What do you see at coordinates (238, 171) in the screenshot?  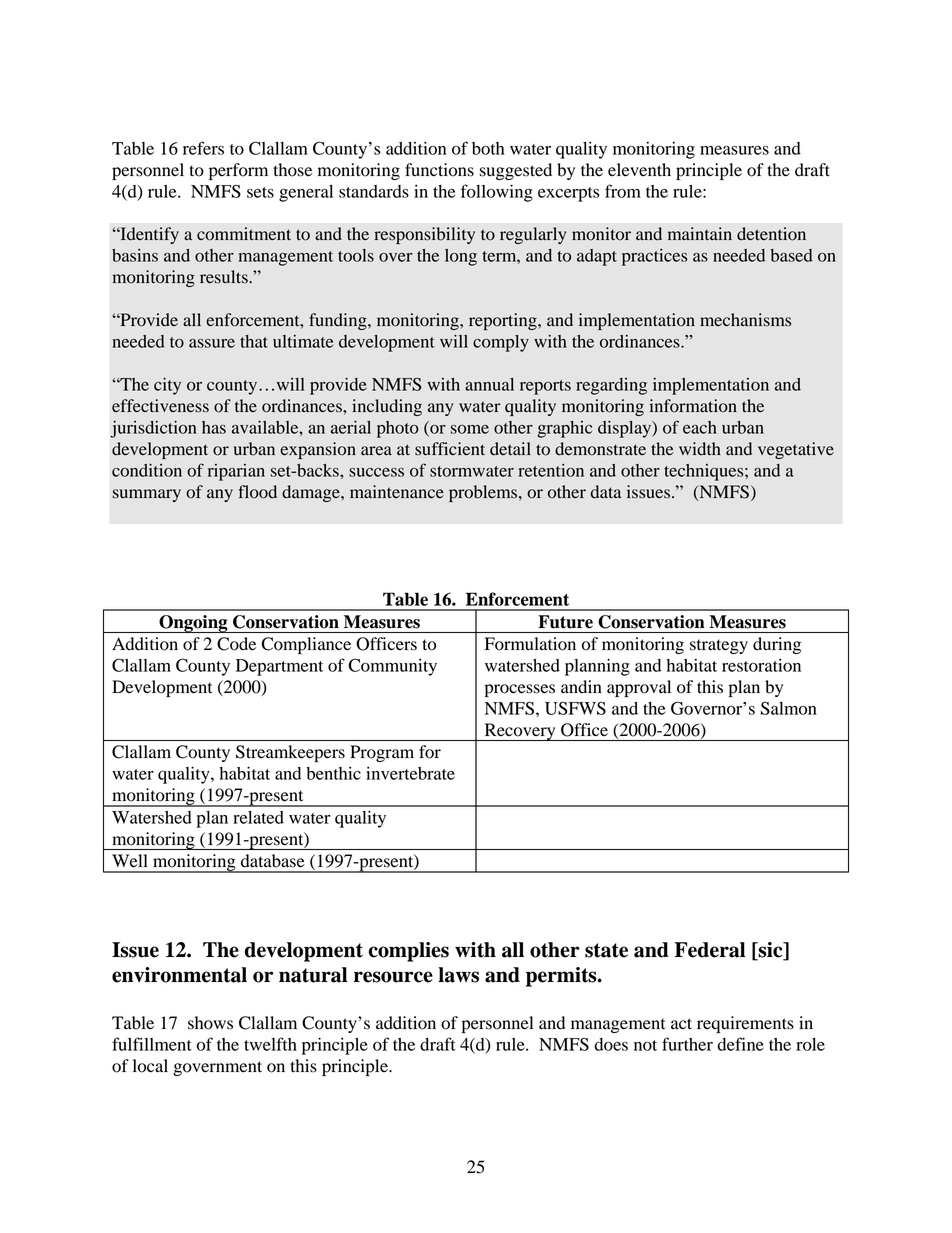 I see `perform` at bounding box center [238, 171].
